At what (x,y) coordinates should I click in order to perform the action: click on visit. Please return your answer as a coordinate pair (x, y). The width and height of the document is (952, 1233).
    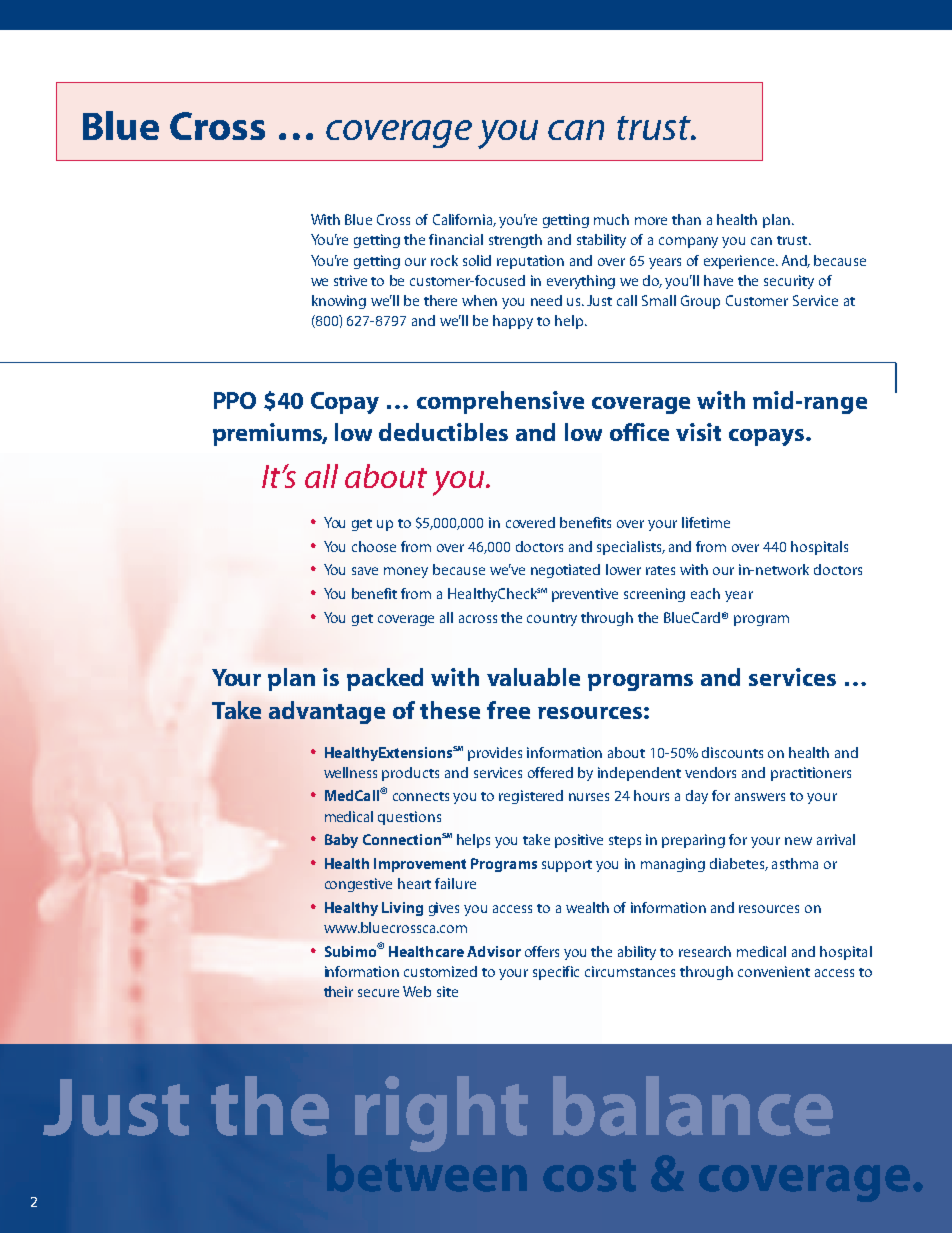
    Looking at the image, I should click on (698, 432).
